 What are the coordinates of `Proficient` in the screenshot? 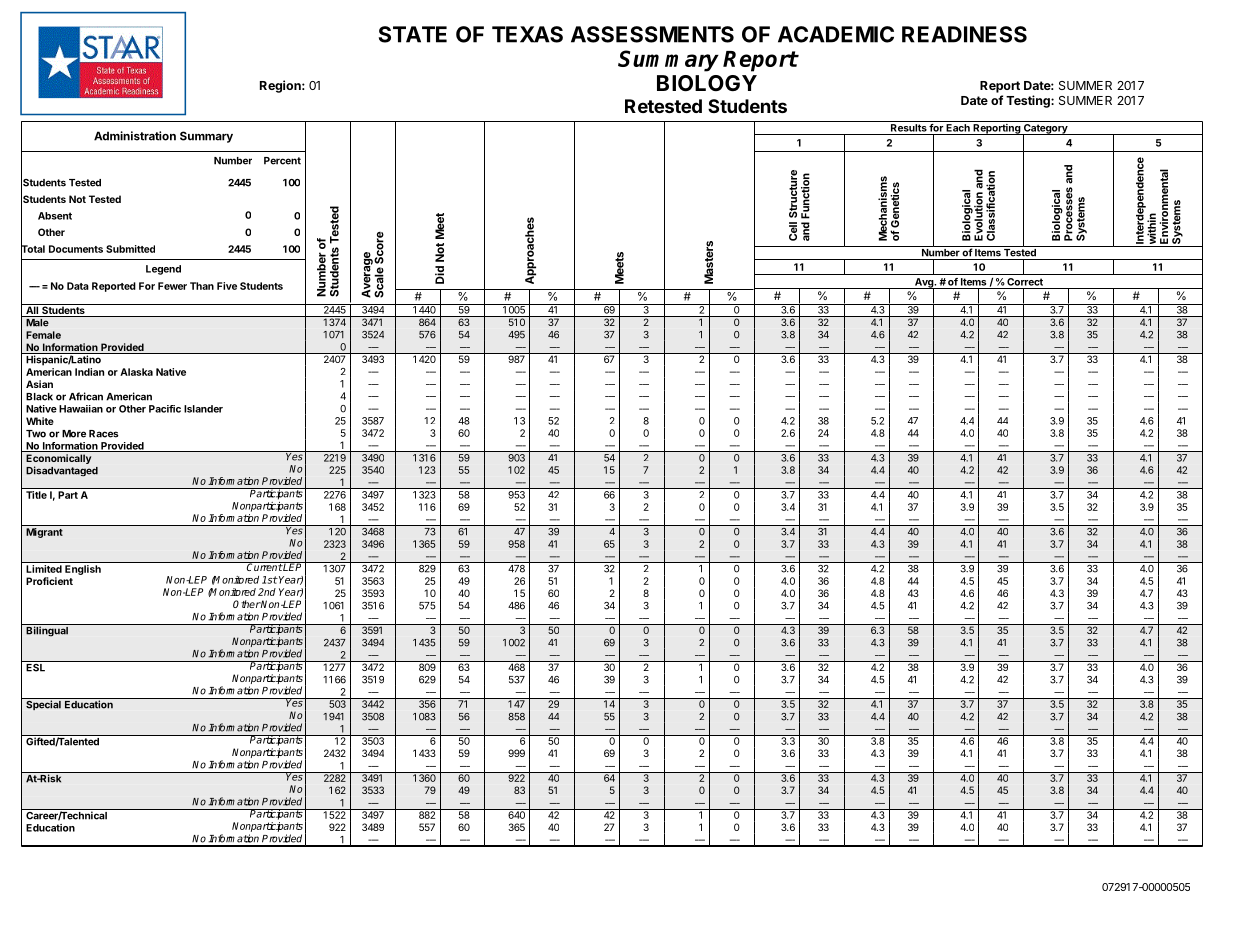 It's located at (49, 581).
